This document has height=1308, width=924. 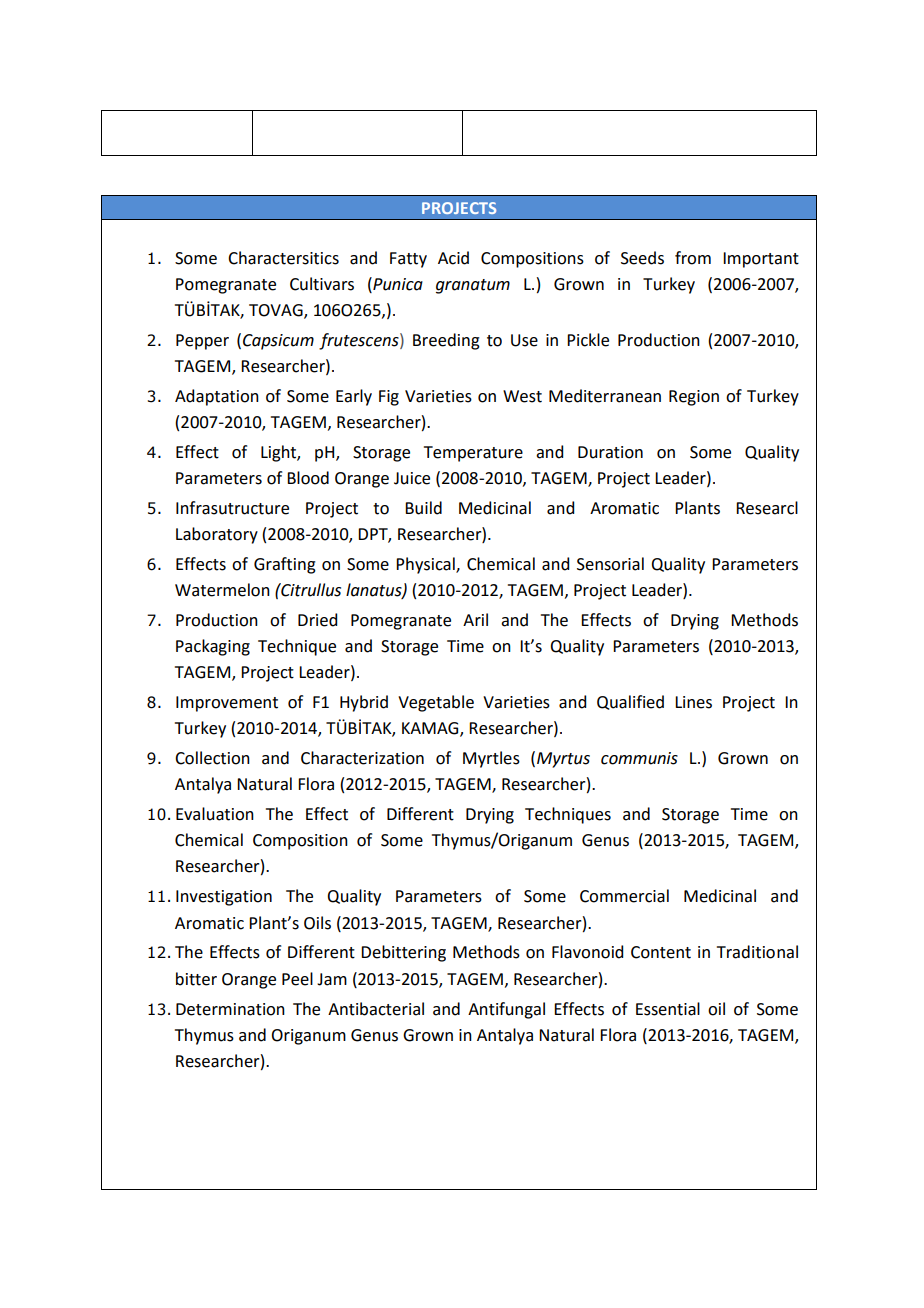 What do you see at coordinates (297, 979) in the document?
I see `Peel` at bounding box center [297, 979].
